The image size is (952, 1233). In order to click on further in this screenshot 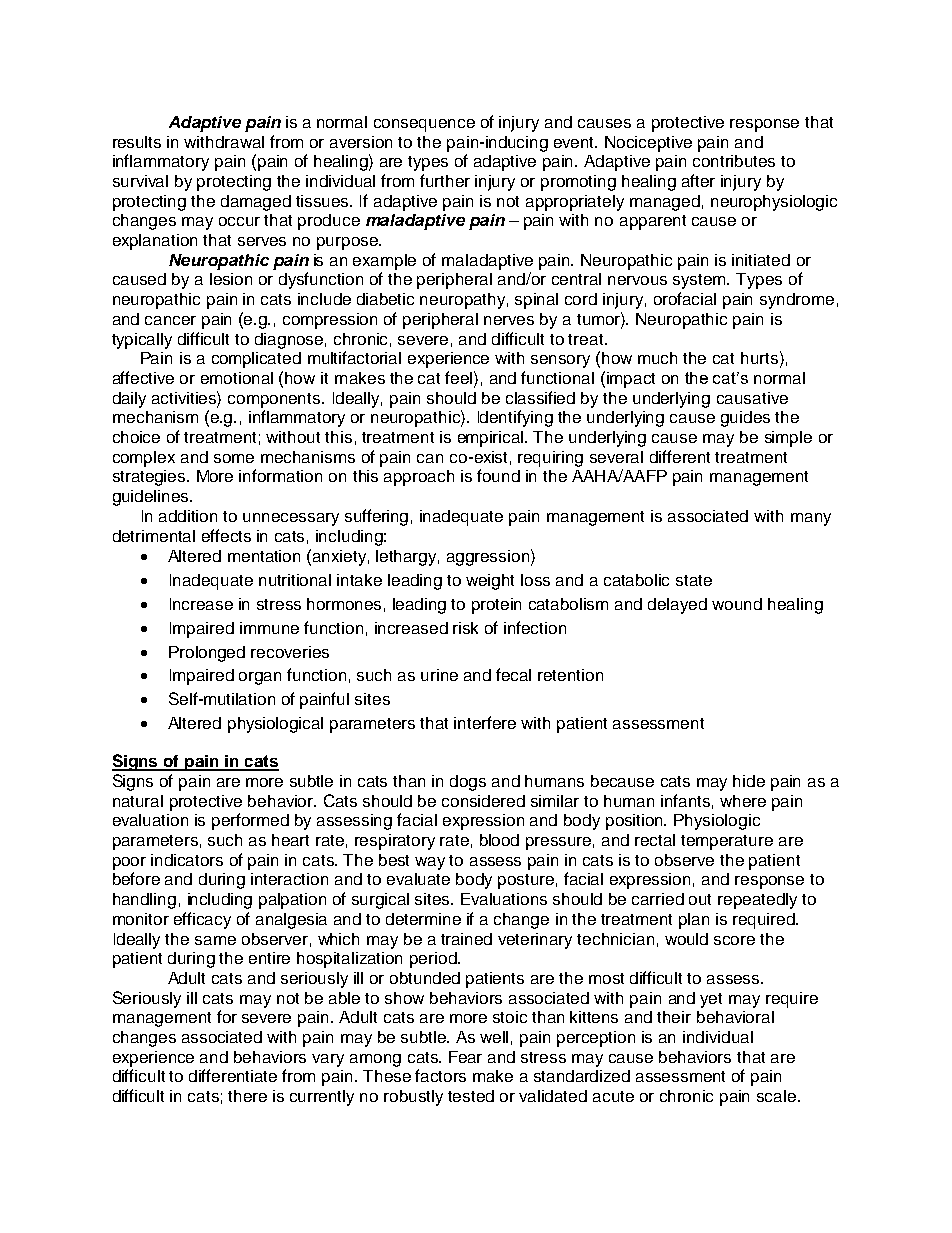, I will do `click(445, 180)`.
